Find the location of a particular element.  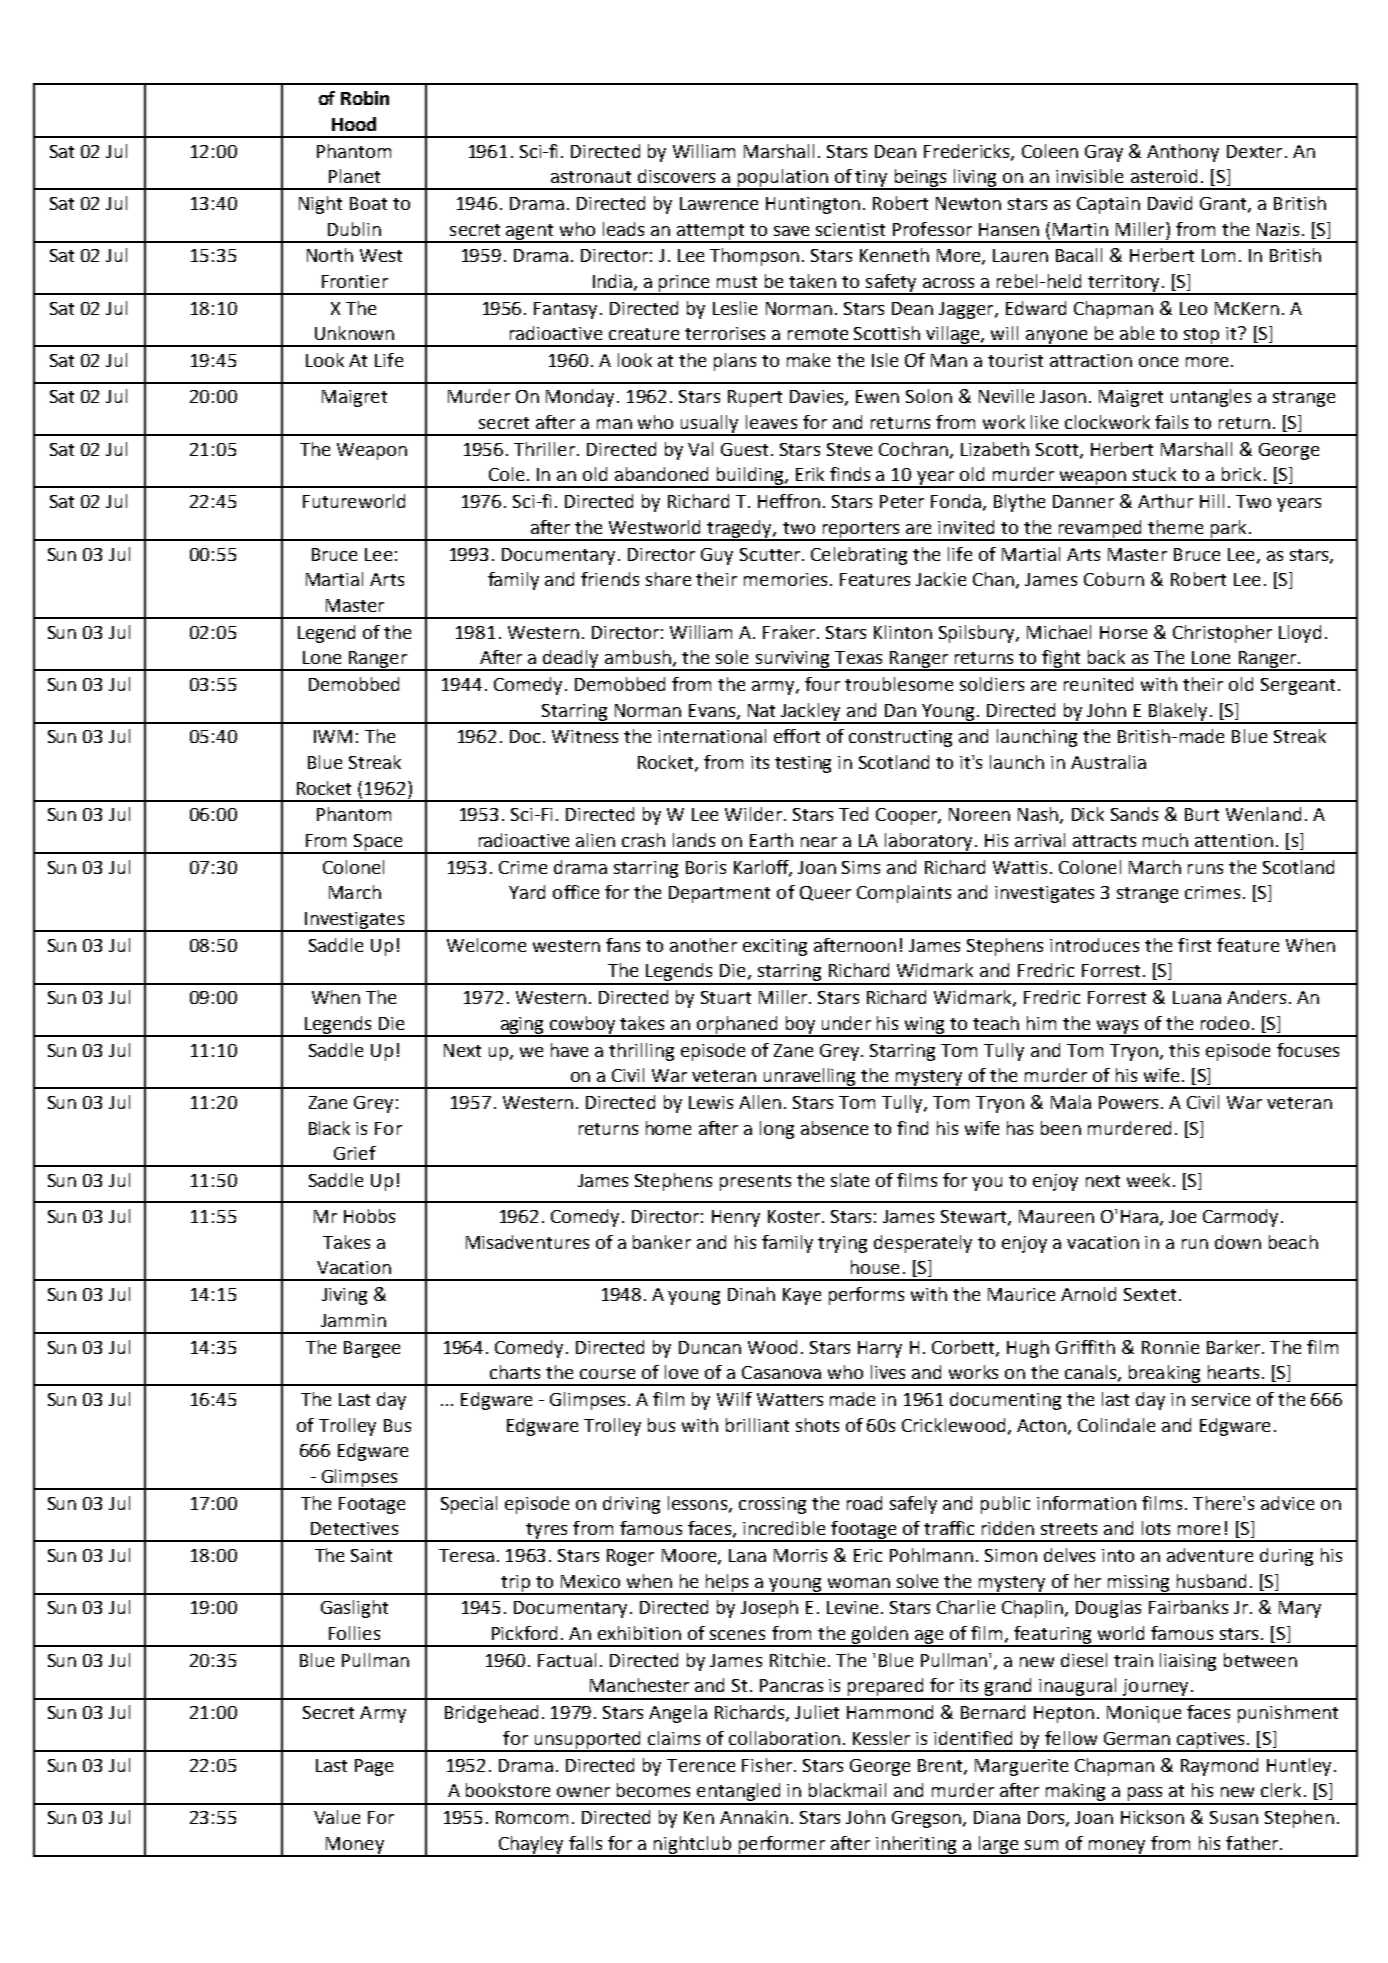

Joe is located at coordinates (1182, 1216).
